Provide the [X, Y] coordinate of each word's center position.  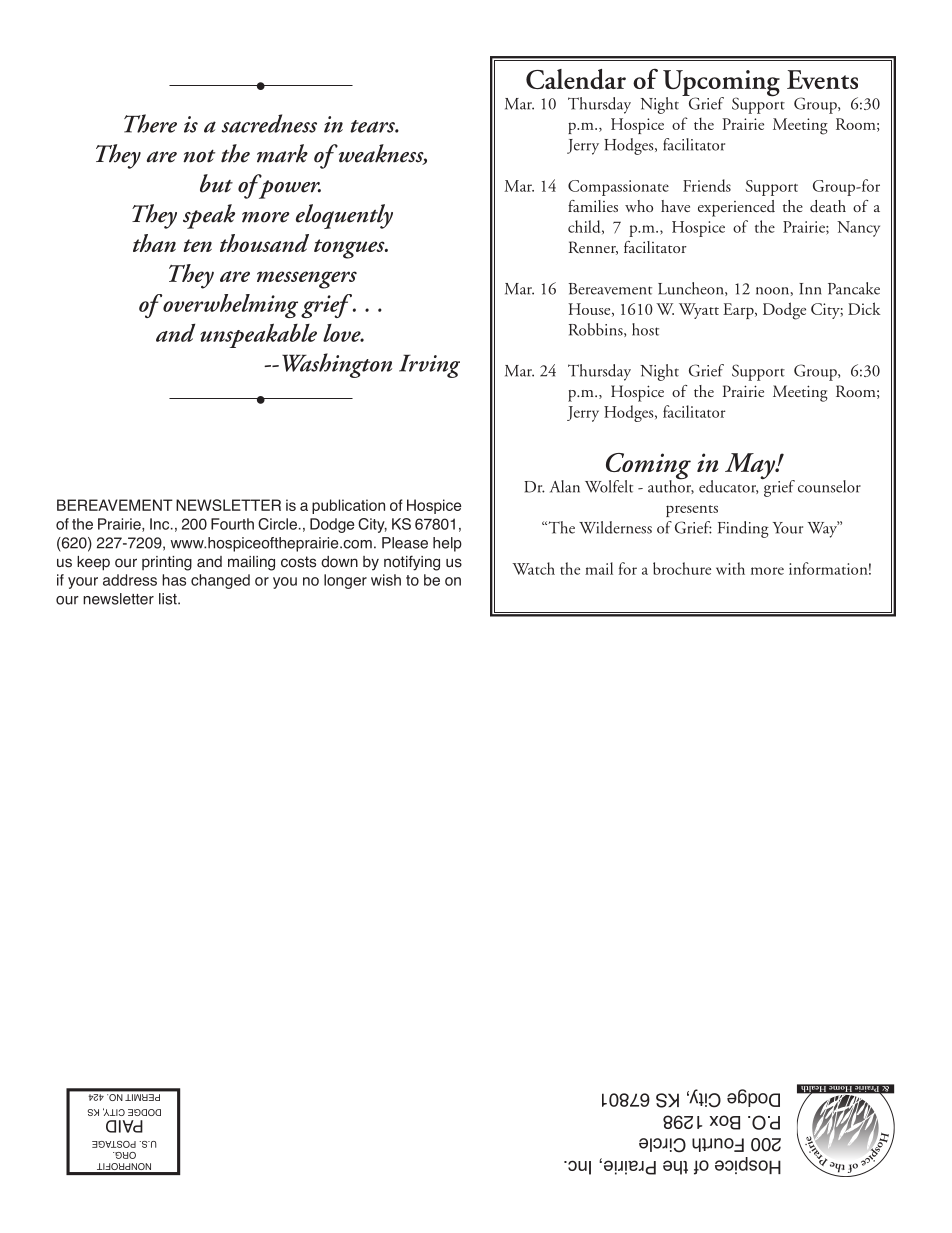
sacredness [269, 123]
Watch [533, 568]
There [150, 123]
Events [822, 79]
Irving [429, 366]
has [174, 580]
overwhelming [229, 306]
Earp [739, 311]
